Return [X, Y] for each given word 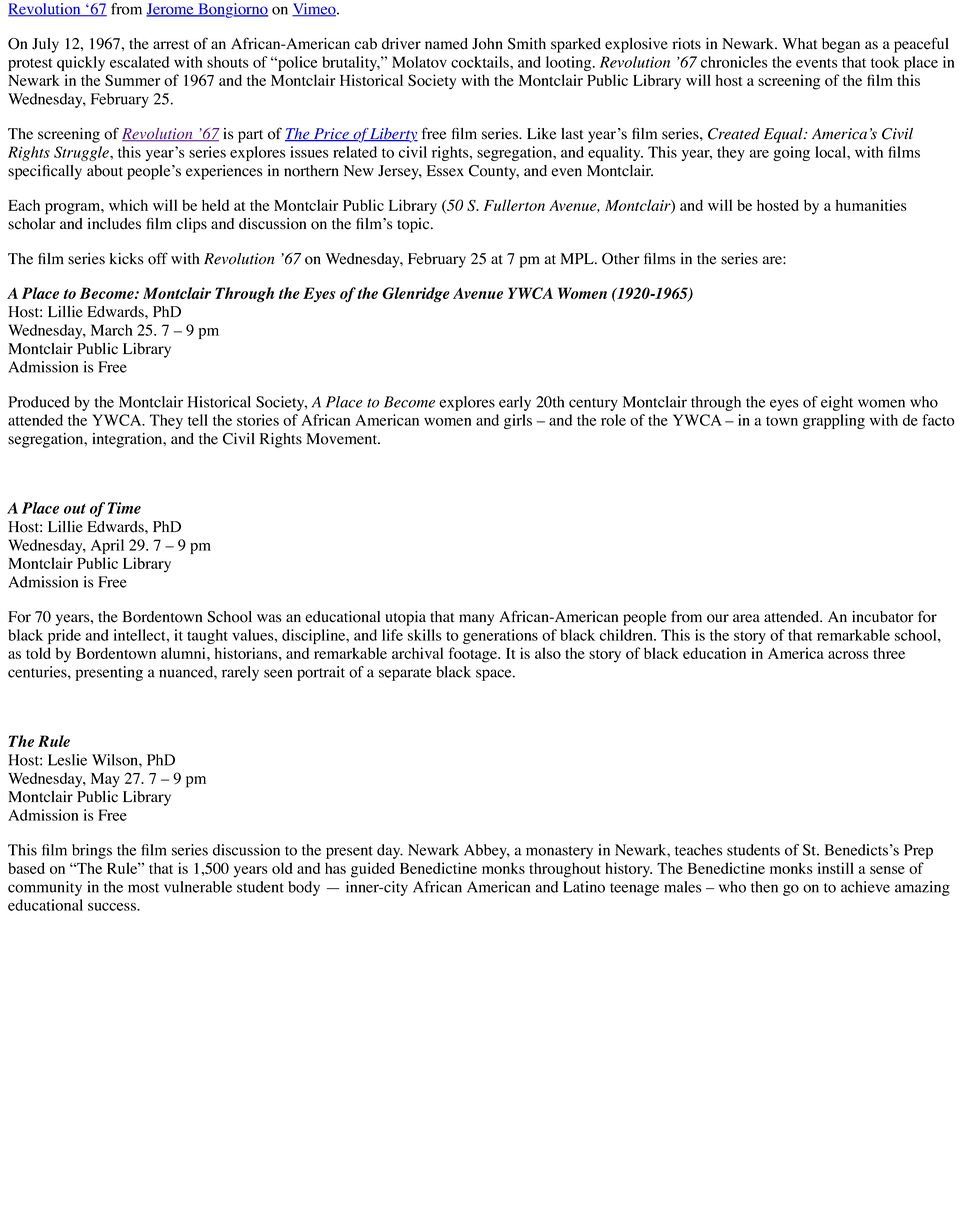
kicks [126, 259]
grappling [834, 421]
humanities [871, 205]
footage [473, 655]
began [841, 45]
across [848, 655]
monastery [559, 852]
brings [92, 851]
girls [518, 421]
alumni [184, 653]
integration [128, 440]
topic [414, 225]
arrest [171, 45]
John [487, 44]
